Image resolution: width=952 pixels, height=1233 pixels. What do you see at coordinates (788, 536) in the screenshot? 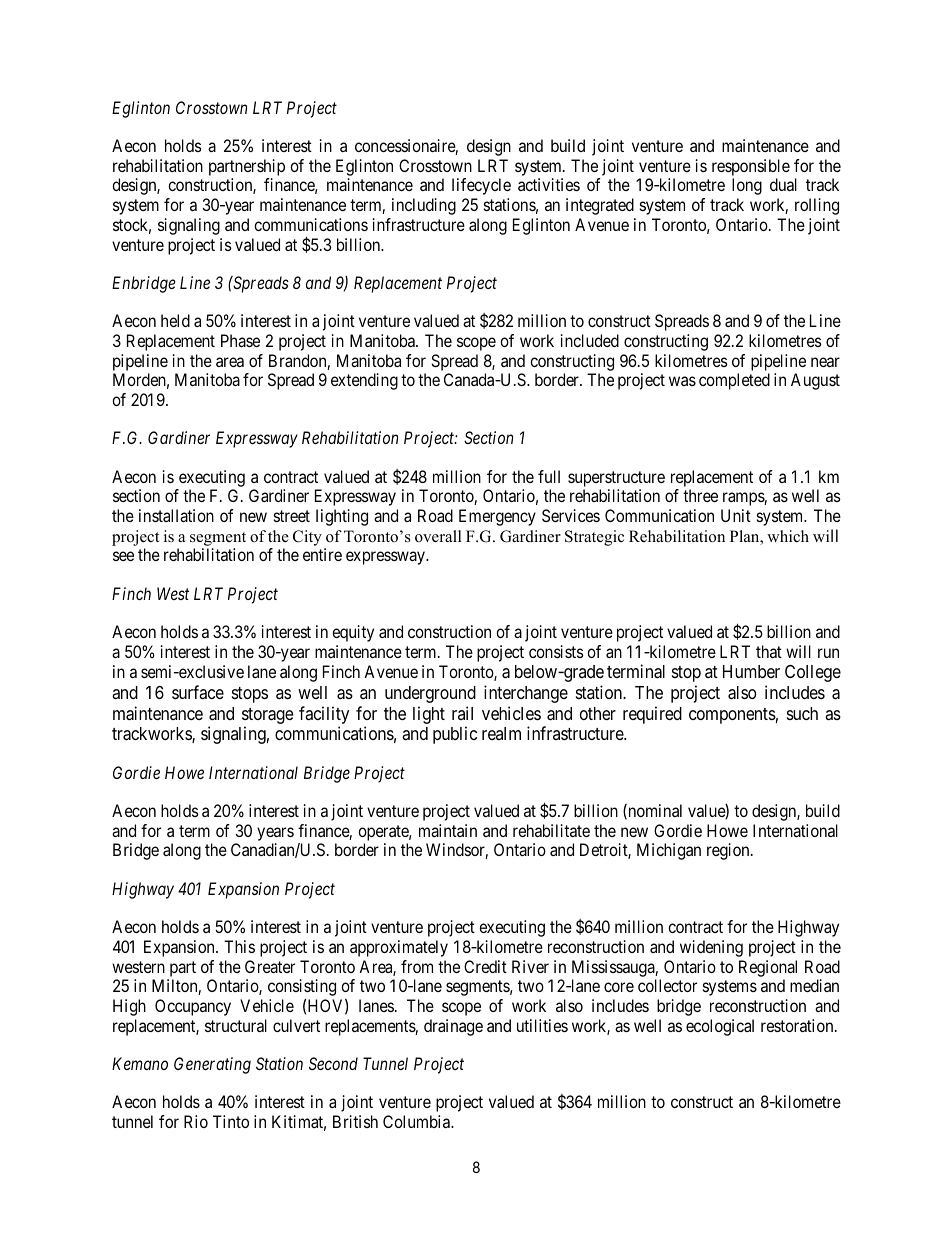
I see `which` at bounding box center [788, 536].
